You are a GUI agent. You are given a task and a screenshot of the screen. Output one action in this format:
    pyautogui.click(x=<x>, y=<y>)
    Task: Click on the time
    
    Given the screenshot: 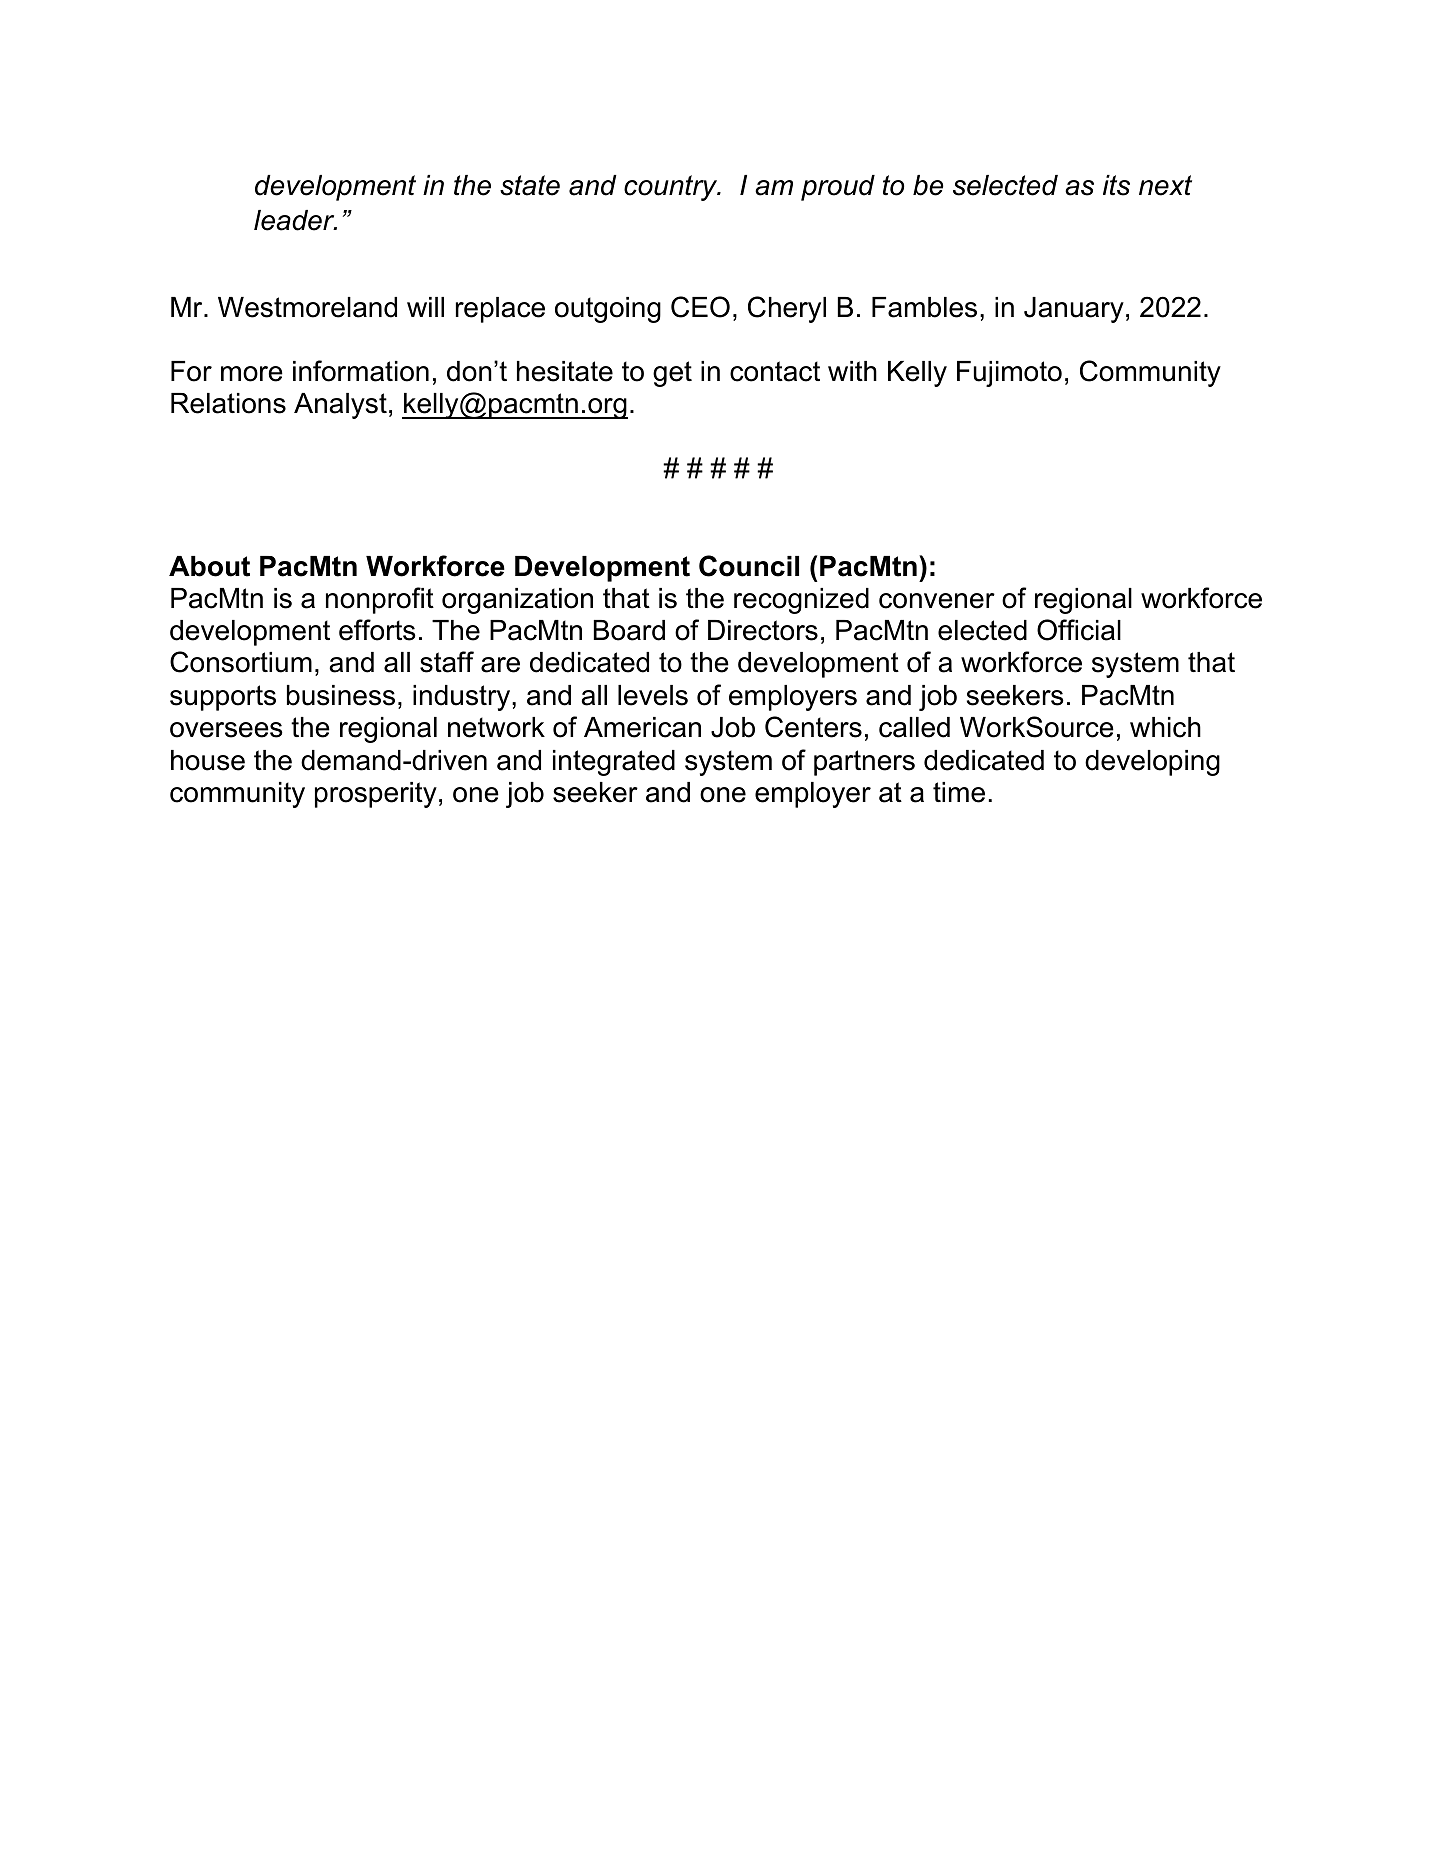 What is the action you would take?
    pyautogui.click(x=959, y=792)
